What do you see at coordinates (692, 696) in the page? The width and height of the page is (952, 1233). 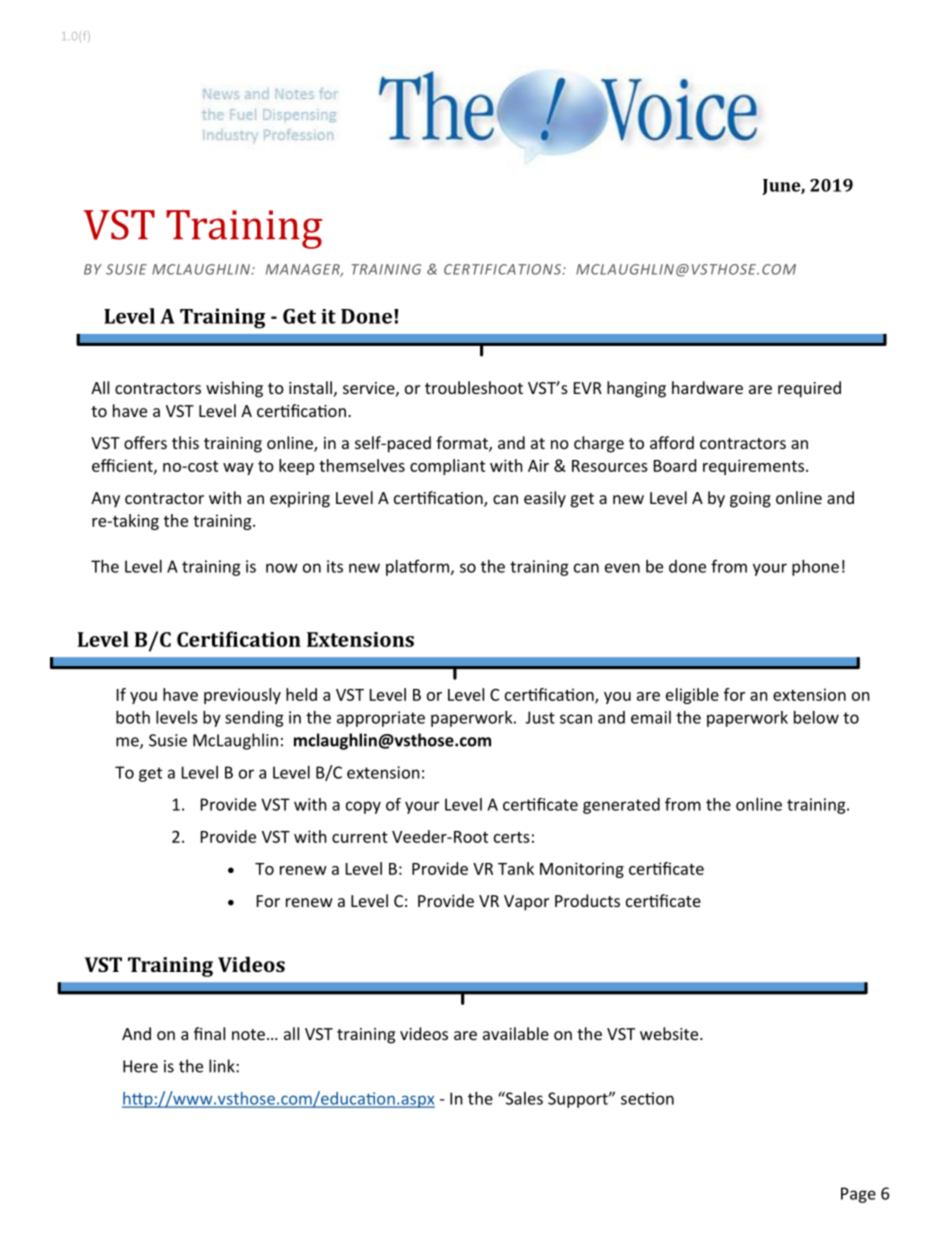 I see `eligible` at bounding box center [692, 696].
